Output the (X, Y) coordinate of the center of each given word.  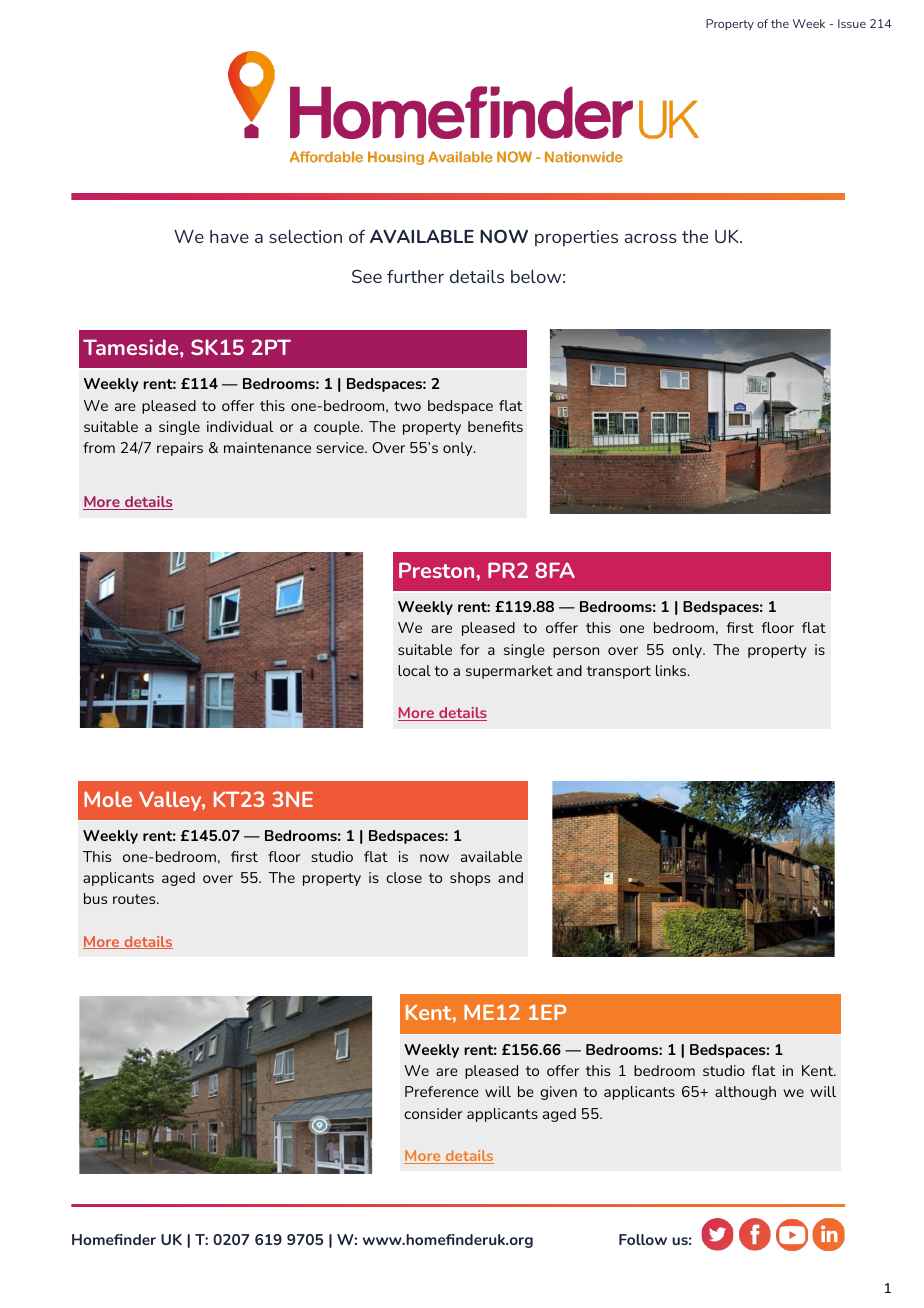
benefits (495, 426)
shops (470, 879)
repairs (180, 449)
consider (433, 1113)
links (672, 670)
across (651, 238)
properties (576, 238)
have (229, 236)
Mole (108, 799)
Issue (852, 23)
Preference (442, 1091)
